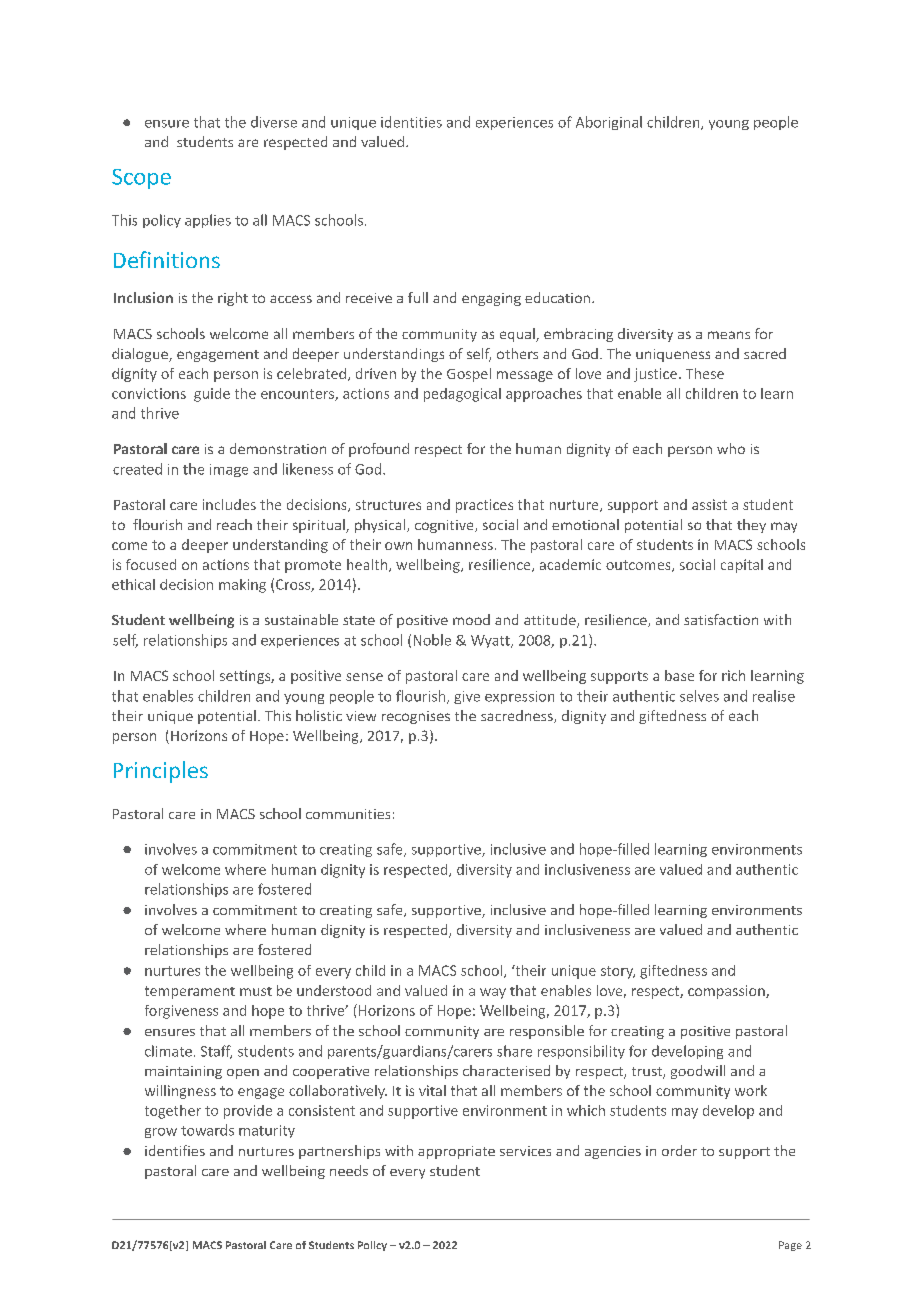 The image size is (924, 1307). What do you see at coordinates (699, 696) in the page?
I see `selves` at bounding box center [699, 696].
